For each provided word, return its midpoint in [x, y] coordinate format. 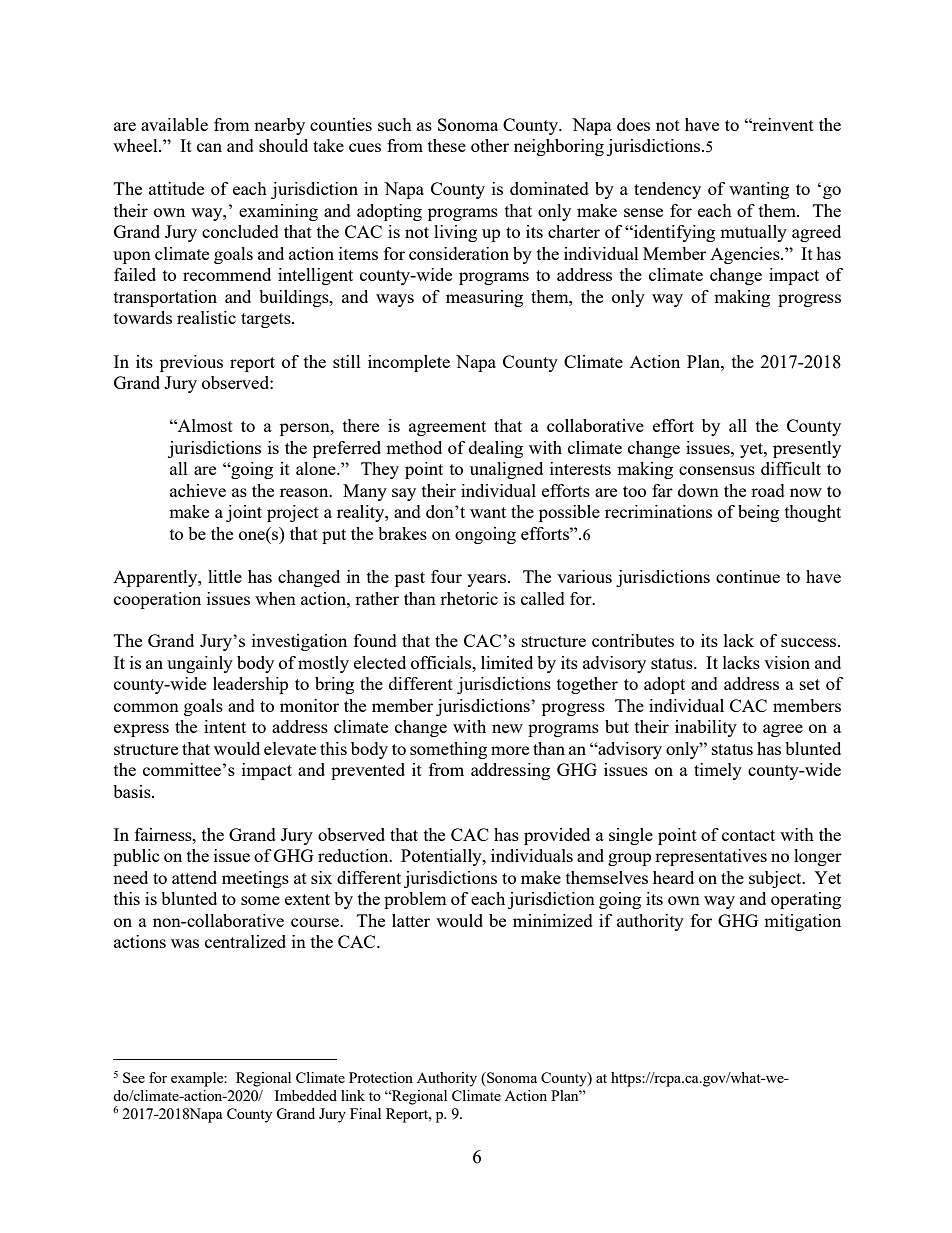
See [134, 1077]
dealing [496, 449]
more [510, 750]
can [209, 147]
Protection [381, 1077]
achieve [198, 490]
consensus [717, 470]
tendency [667, 190]
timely [718, 771]
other [490, 145]
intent [225, 726]
